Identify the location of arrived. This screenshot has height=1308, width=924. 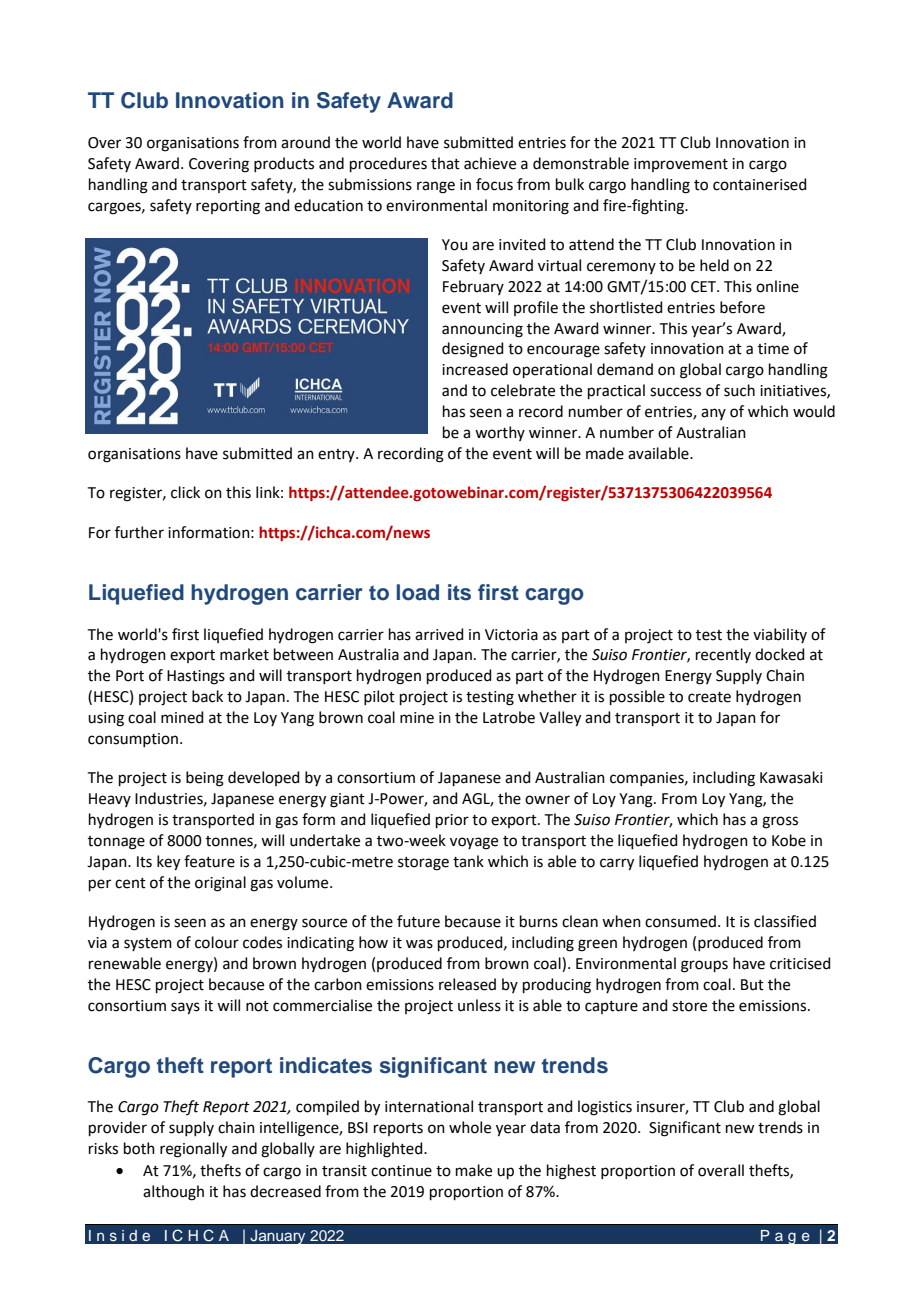
(439, 634).
